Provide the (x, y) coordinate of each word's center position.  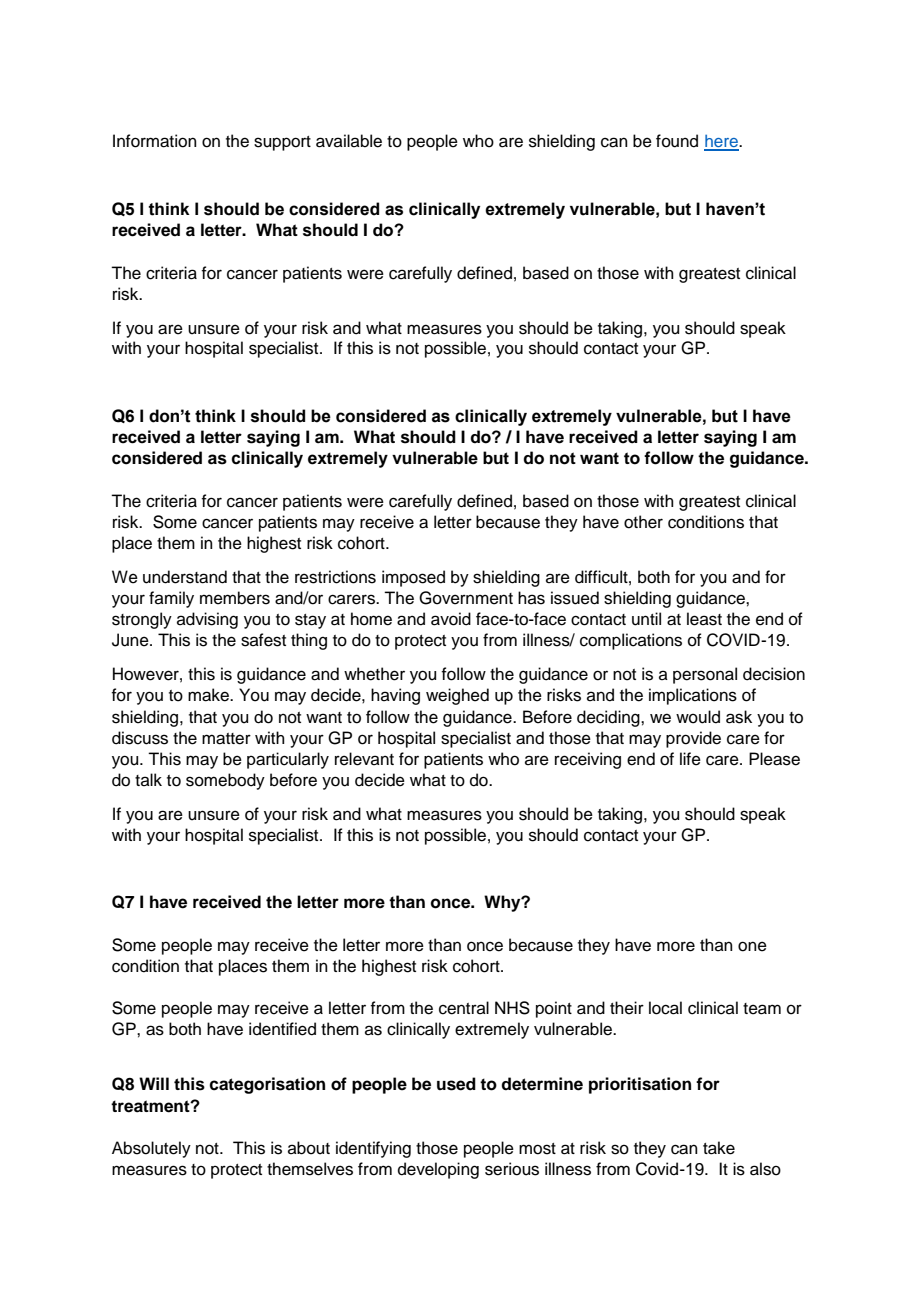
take (719, 1148)
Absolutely (151, 1149)
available (349, 141)
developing (438, 1170)
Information (155, 141)
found (677, 141)
